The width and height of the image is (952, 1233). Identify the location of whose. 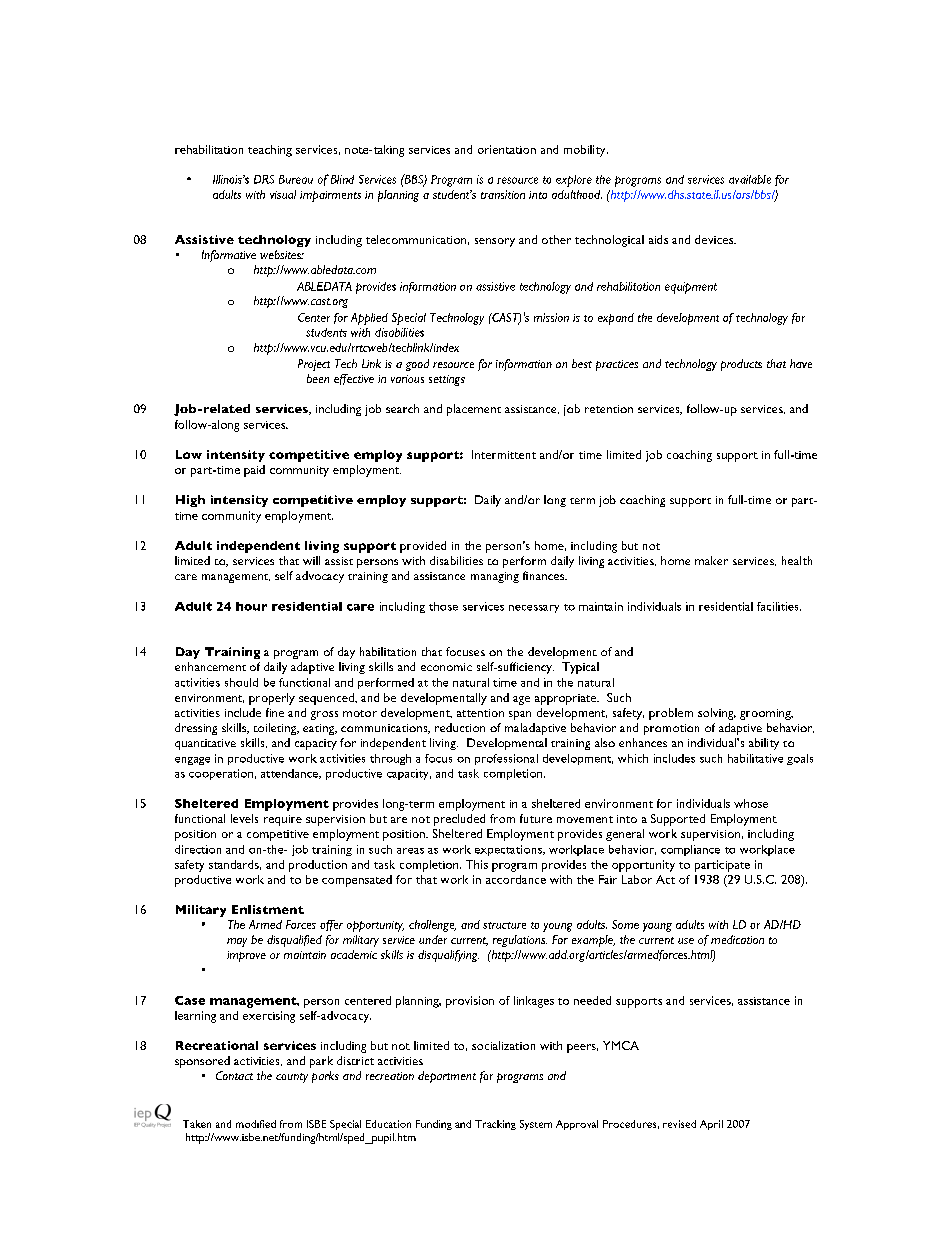
(751, 803).
